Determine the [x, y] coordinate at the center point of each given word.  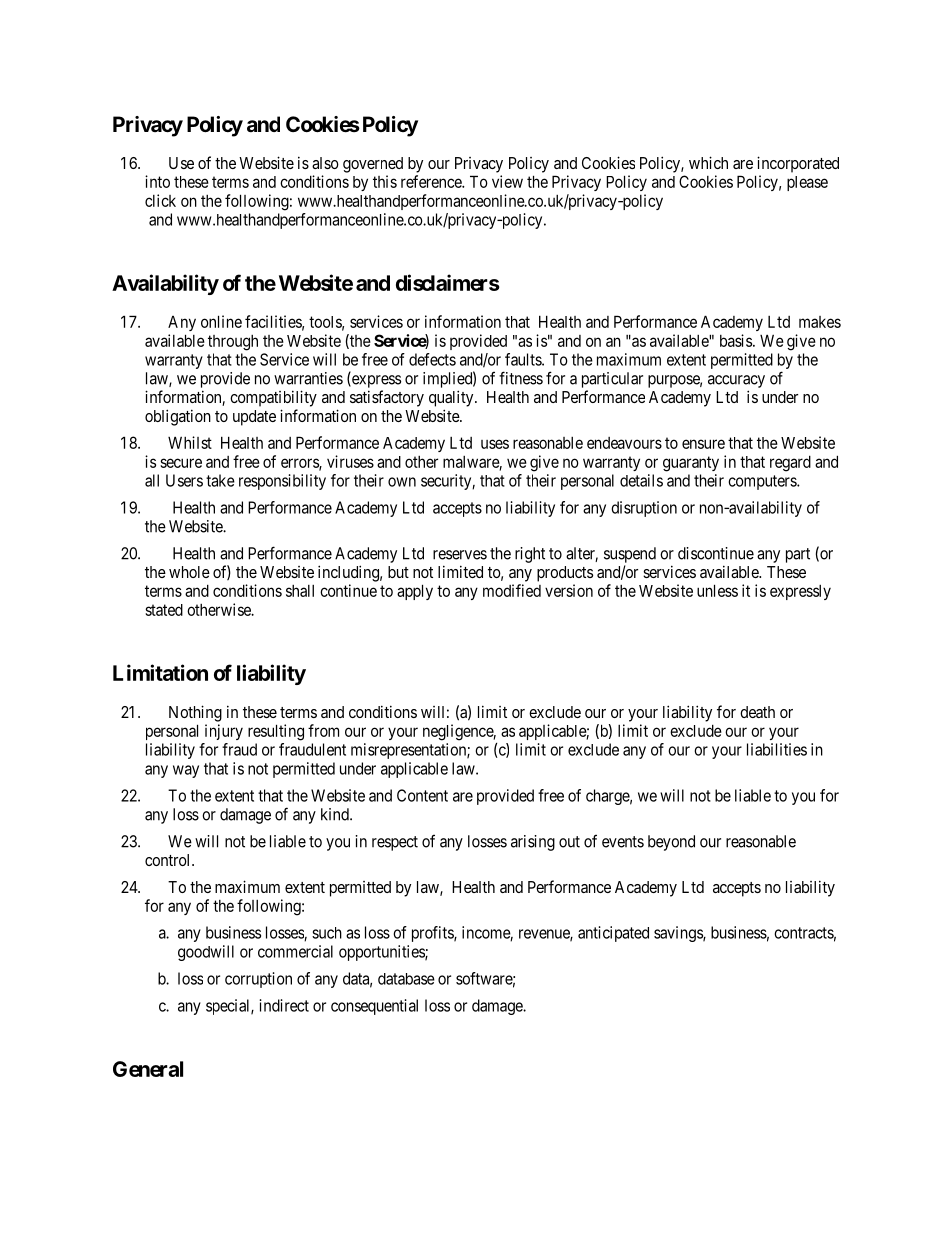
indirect [284, 1005]
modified [512, 590]
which [708, 162]
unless [717, 590]
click [160, 200]
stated [164, 610]
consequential [374, 1007]
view [507, 181]
